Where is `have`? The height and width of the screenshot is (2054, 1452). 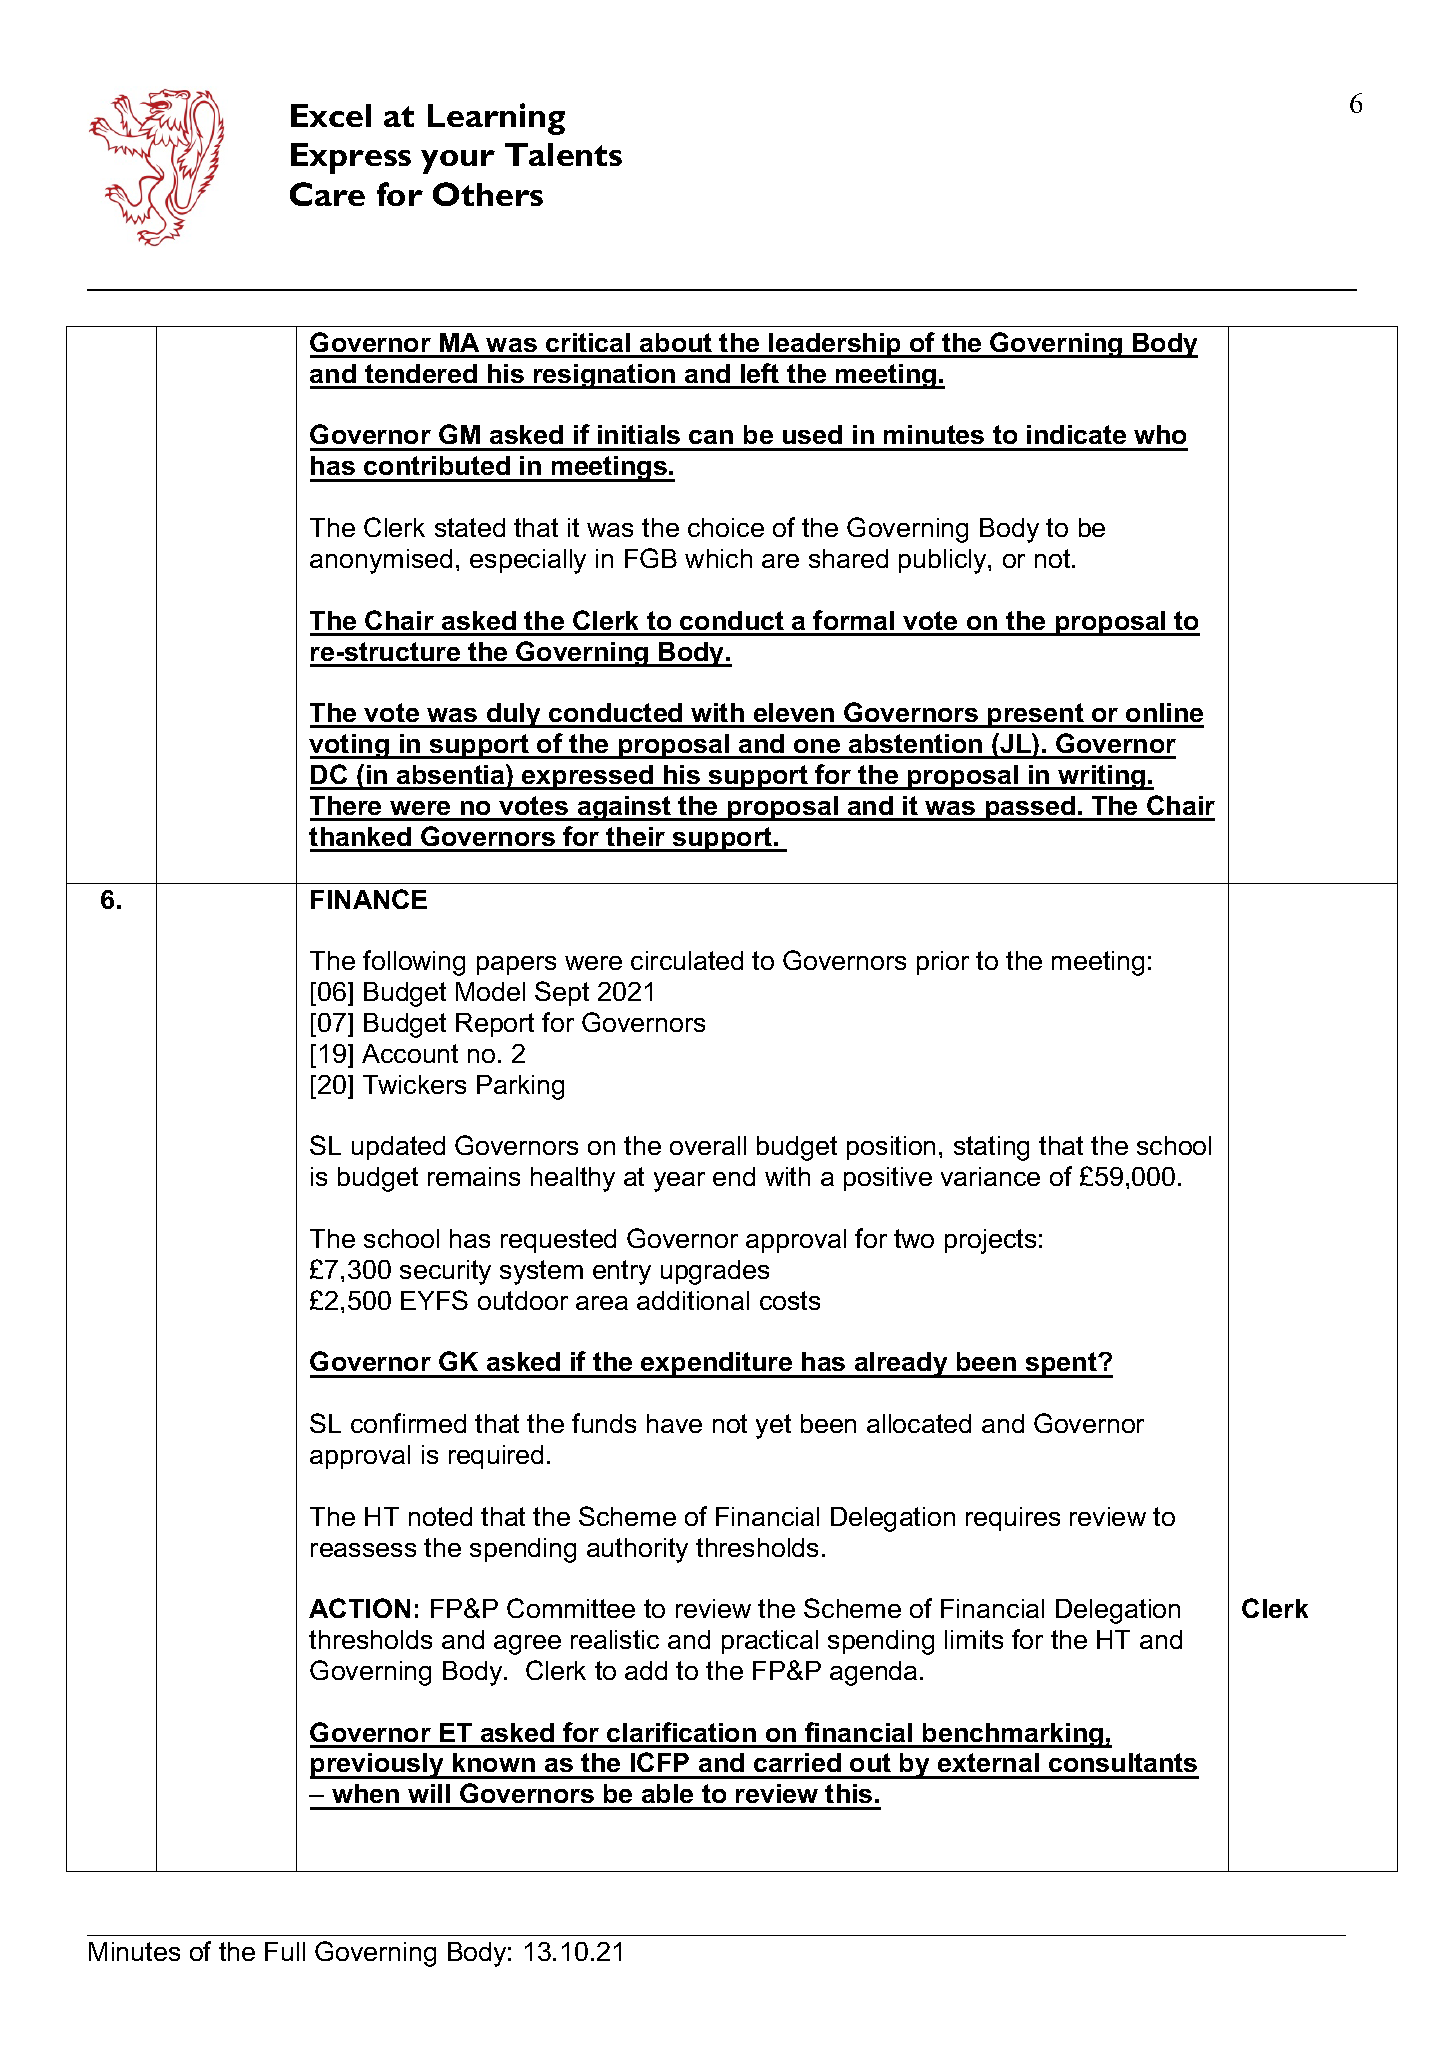
have is located at coordinates (674, 1423).
